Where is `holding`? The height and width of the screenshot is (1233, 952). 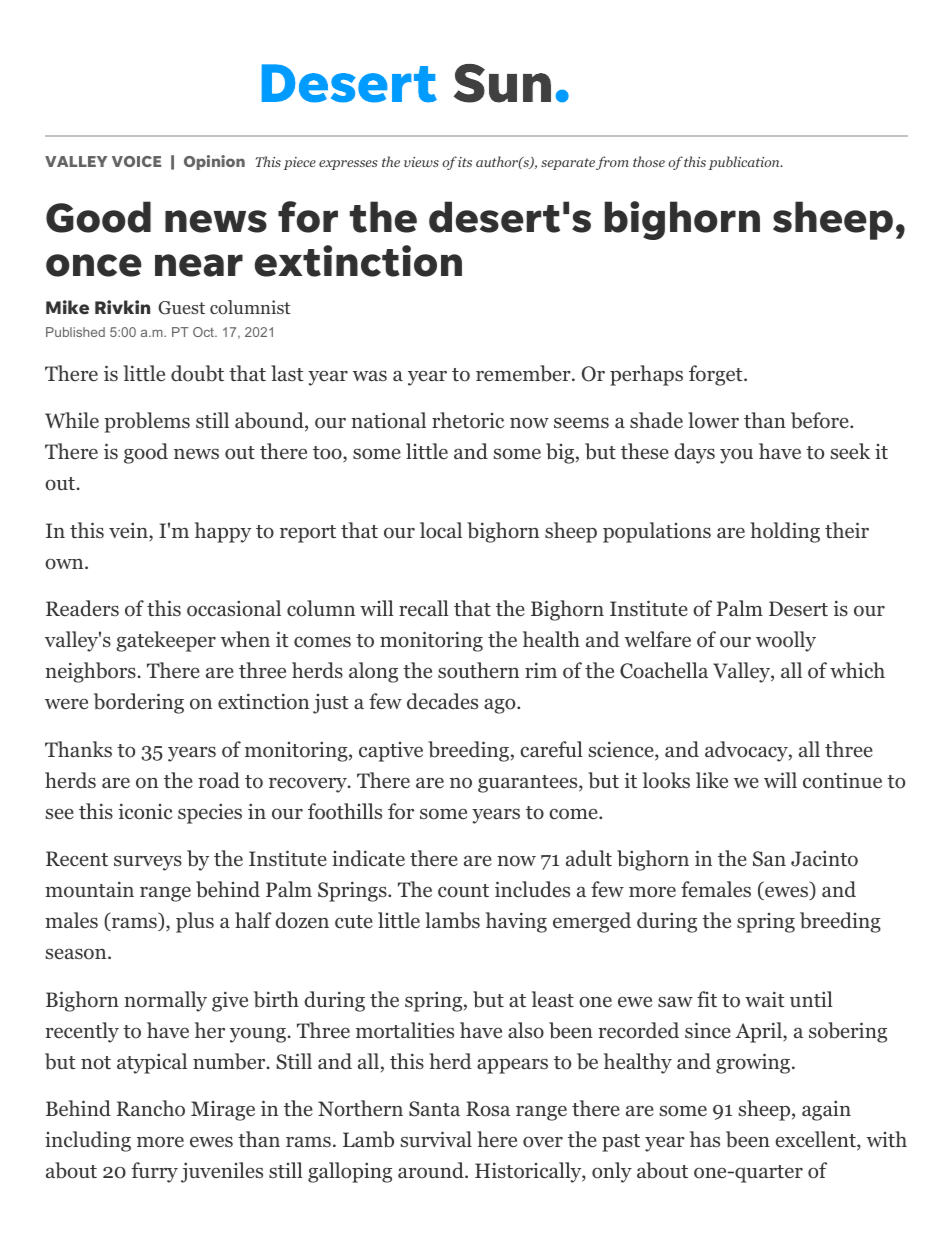
holding is located at coordinates (785, 532).
